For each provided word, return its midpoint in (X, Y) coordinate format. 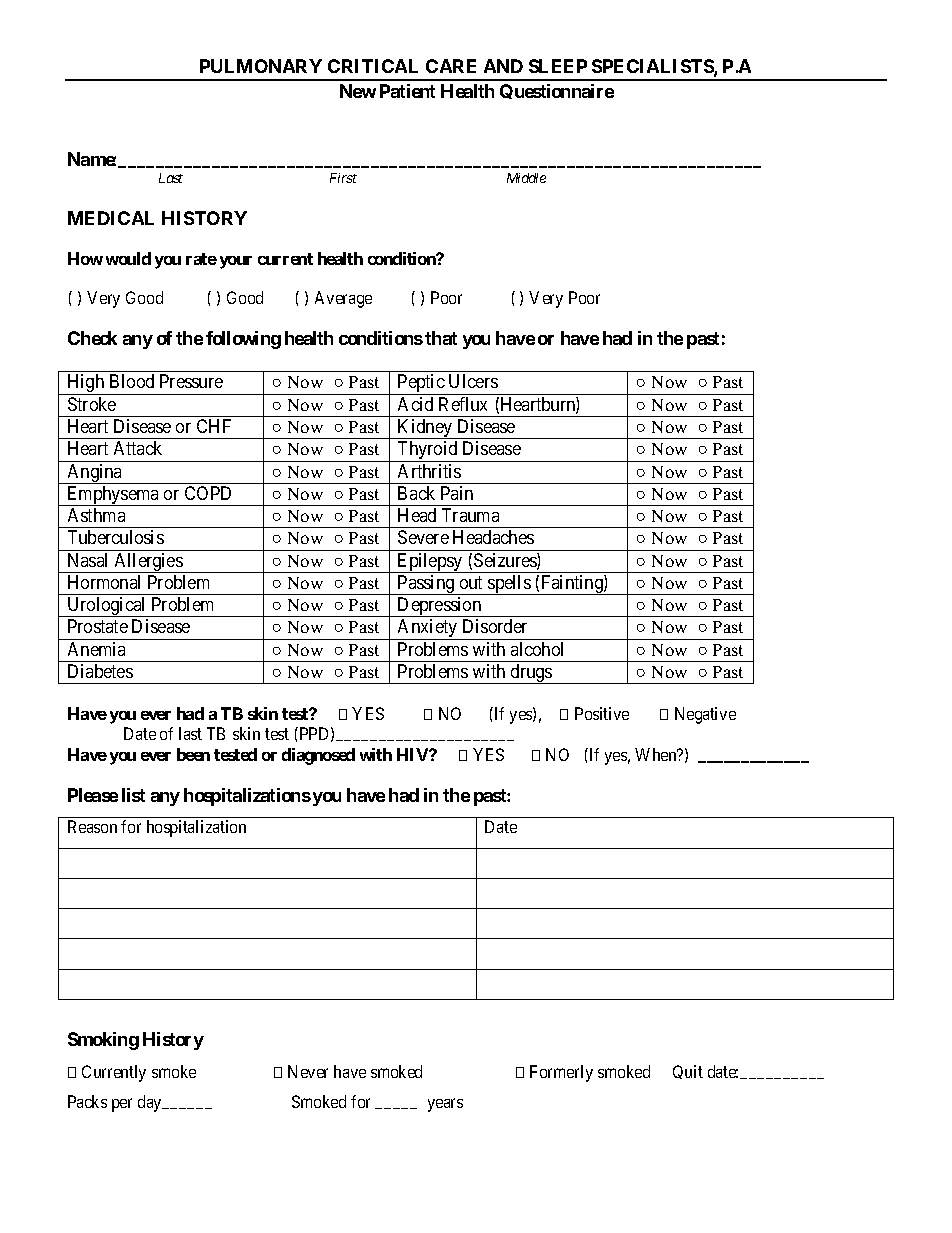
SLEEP (558, 66)
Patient (407, 91)
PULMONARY (261, 66)
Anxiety (427, 629)
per (122, 1105)
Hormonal (104, 582)
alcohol (537, 649)
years (445, 1105)
